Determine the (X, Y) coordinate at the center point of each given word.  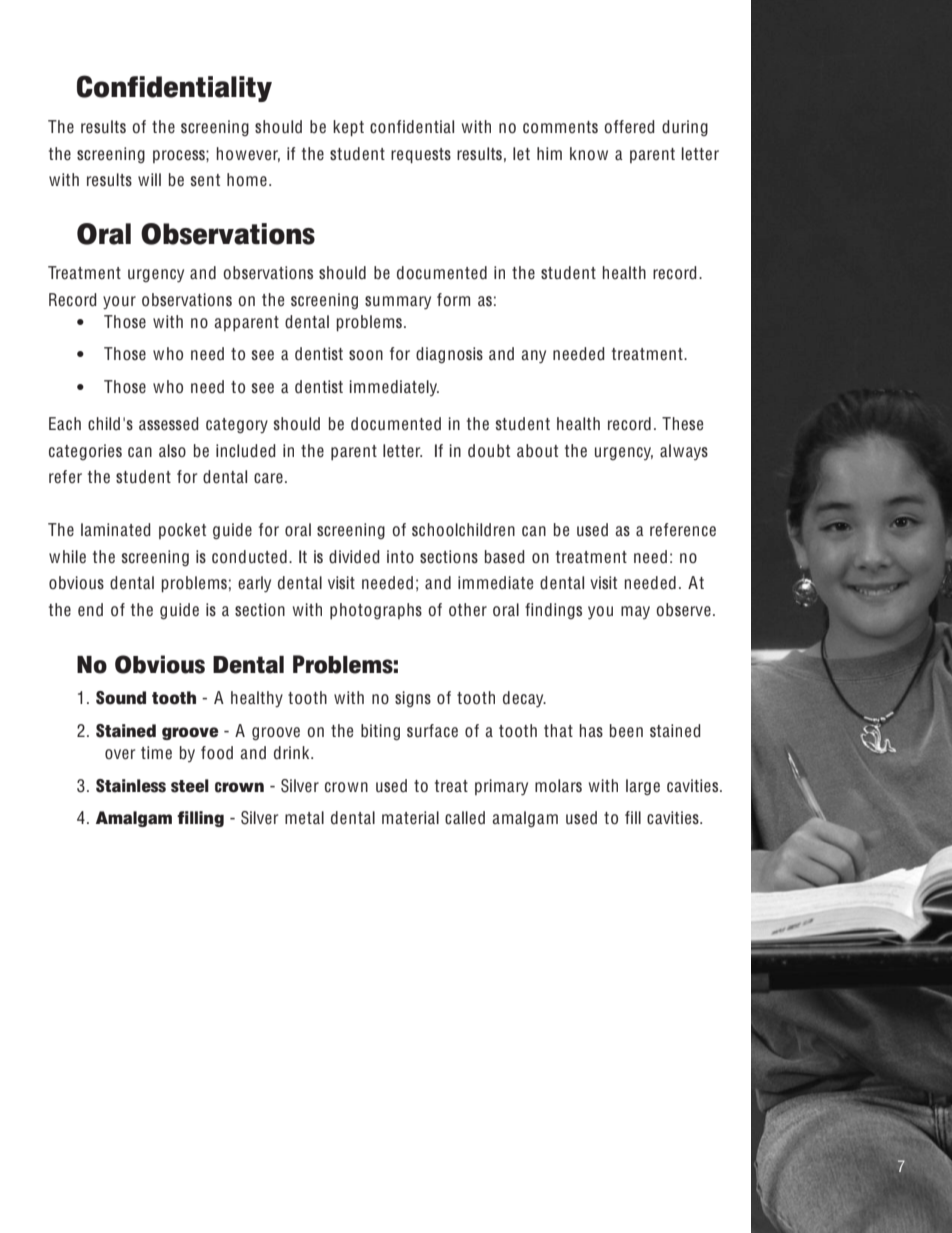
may (635, 612)
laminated (115, 530)
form (453, 299)
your (119, 302)
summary (398, 303)
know (589, 153)
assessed (168, 424)
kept (348, 128)
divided (354, 557)
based (504, 557)
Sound (121, 698)
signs (413, 699)
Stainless (131, 786)
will (149, 179)
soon (366, 355)
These (682, 424)
